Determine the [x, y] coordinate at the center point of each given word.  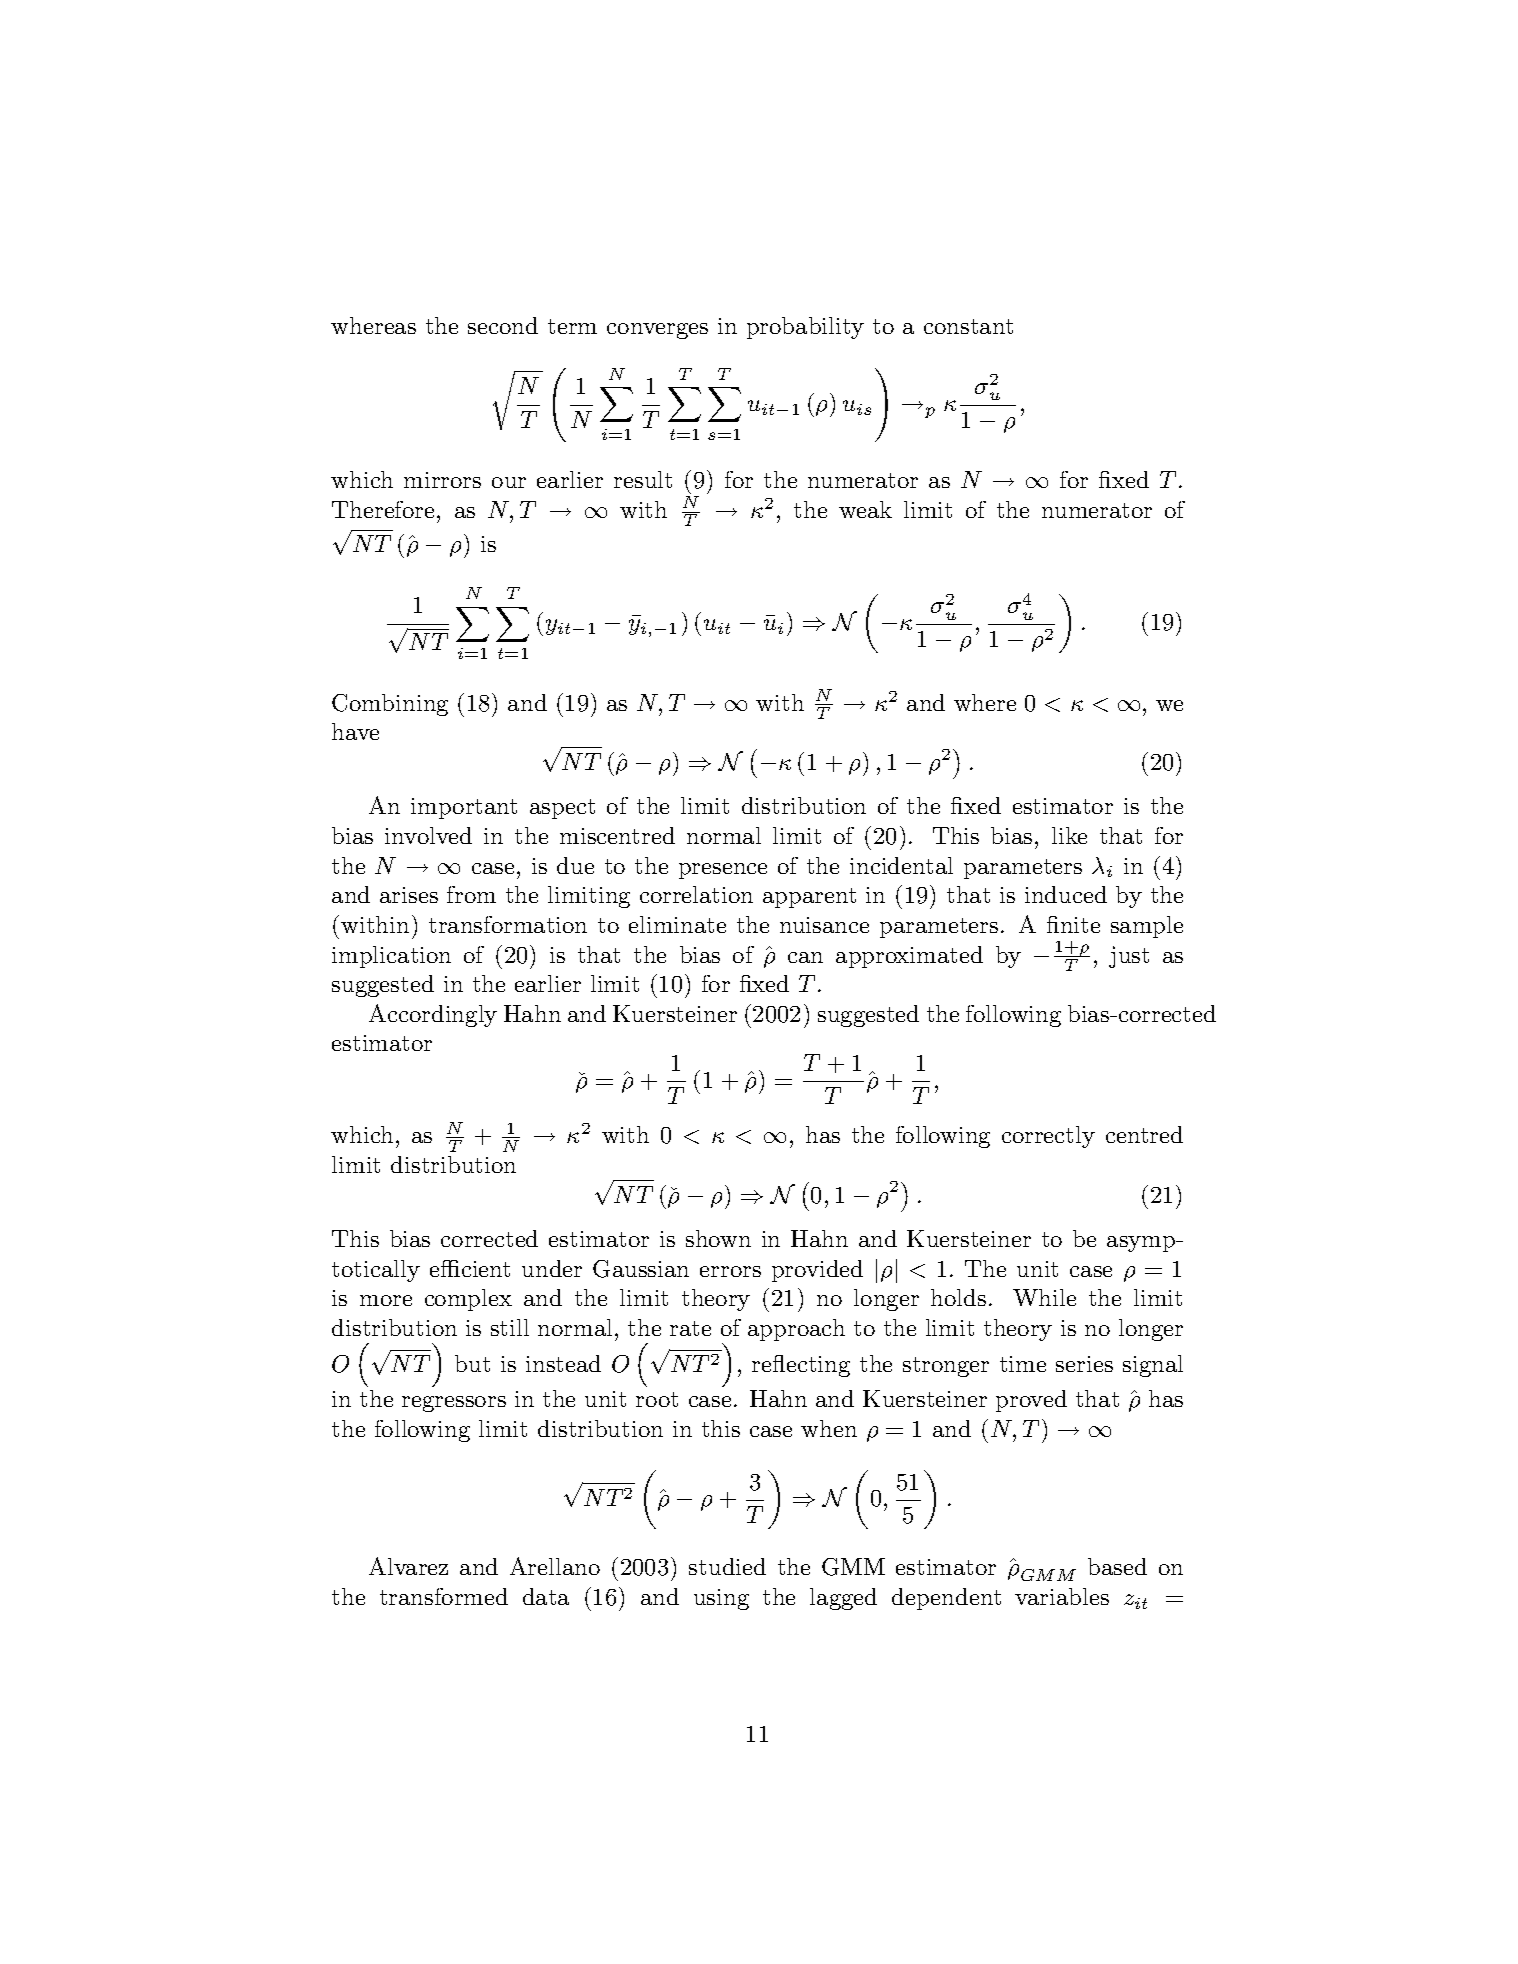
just [1129, 957]
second [503, 325]
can [805, 957]
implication [391, 957]
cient [484, 1269]
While [1044, 1297]
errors [730, 1271]
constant [968, 326]
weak [865, 509]
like [1069, 835]
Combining [390, 705]
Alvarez [408, 1566]
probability [805, 328]
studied [727, 1566]
